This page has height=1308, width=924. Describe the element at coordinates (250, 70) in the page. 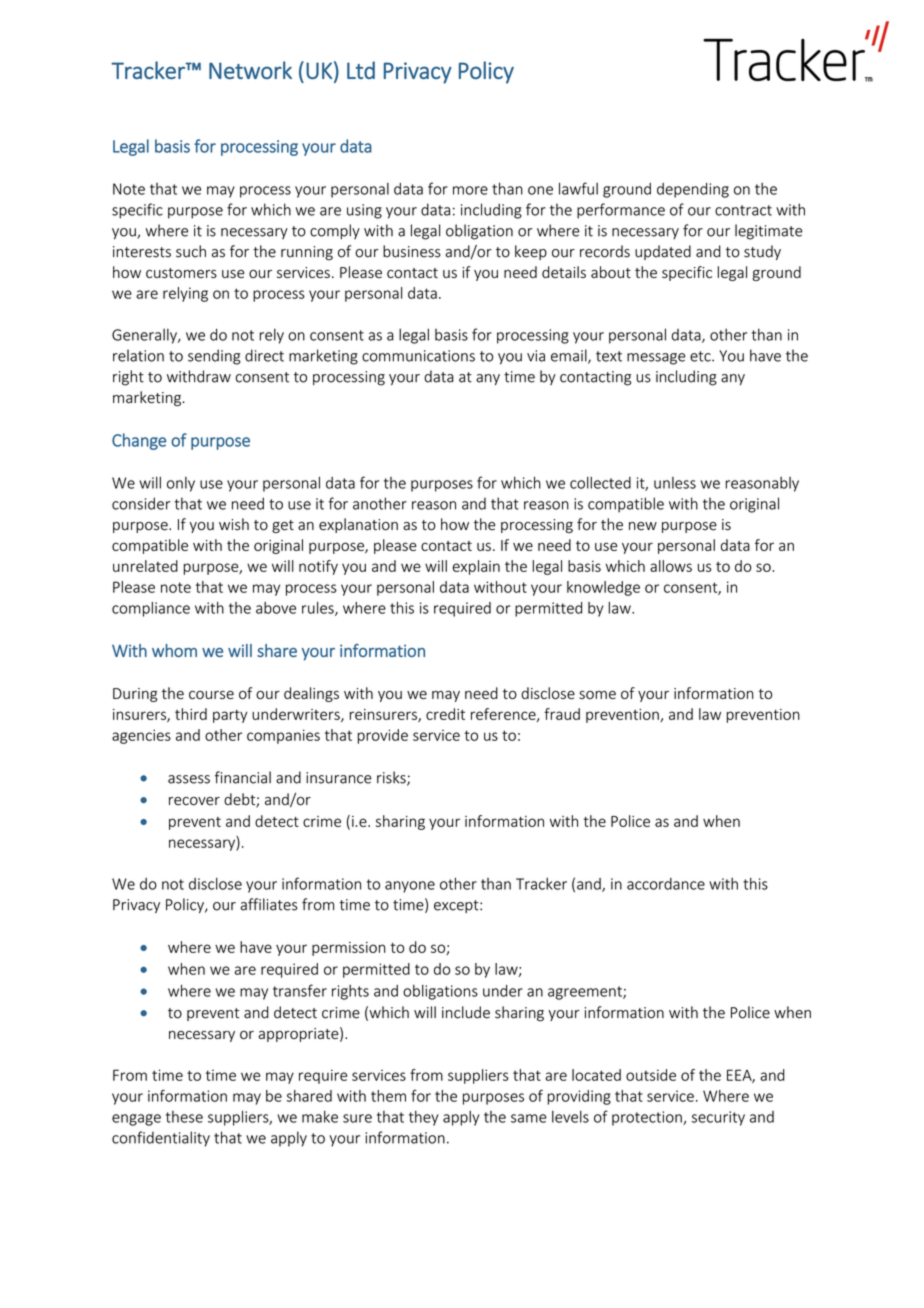

I see `Network` at that location.
